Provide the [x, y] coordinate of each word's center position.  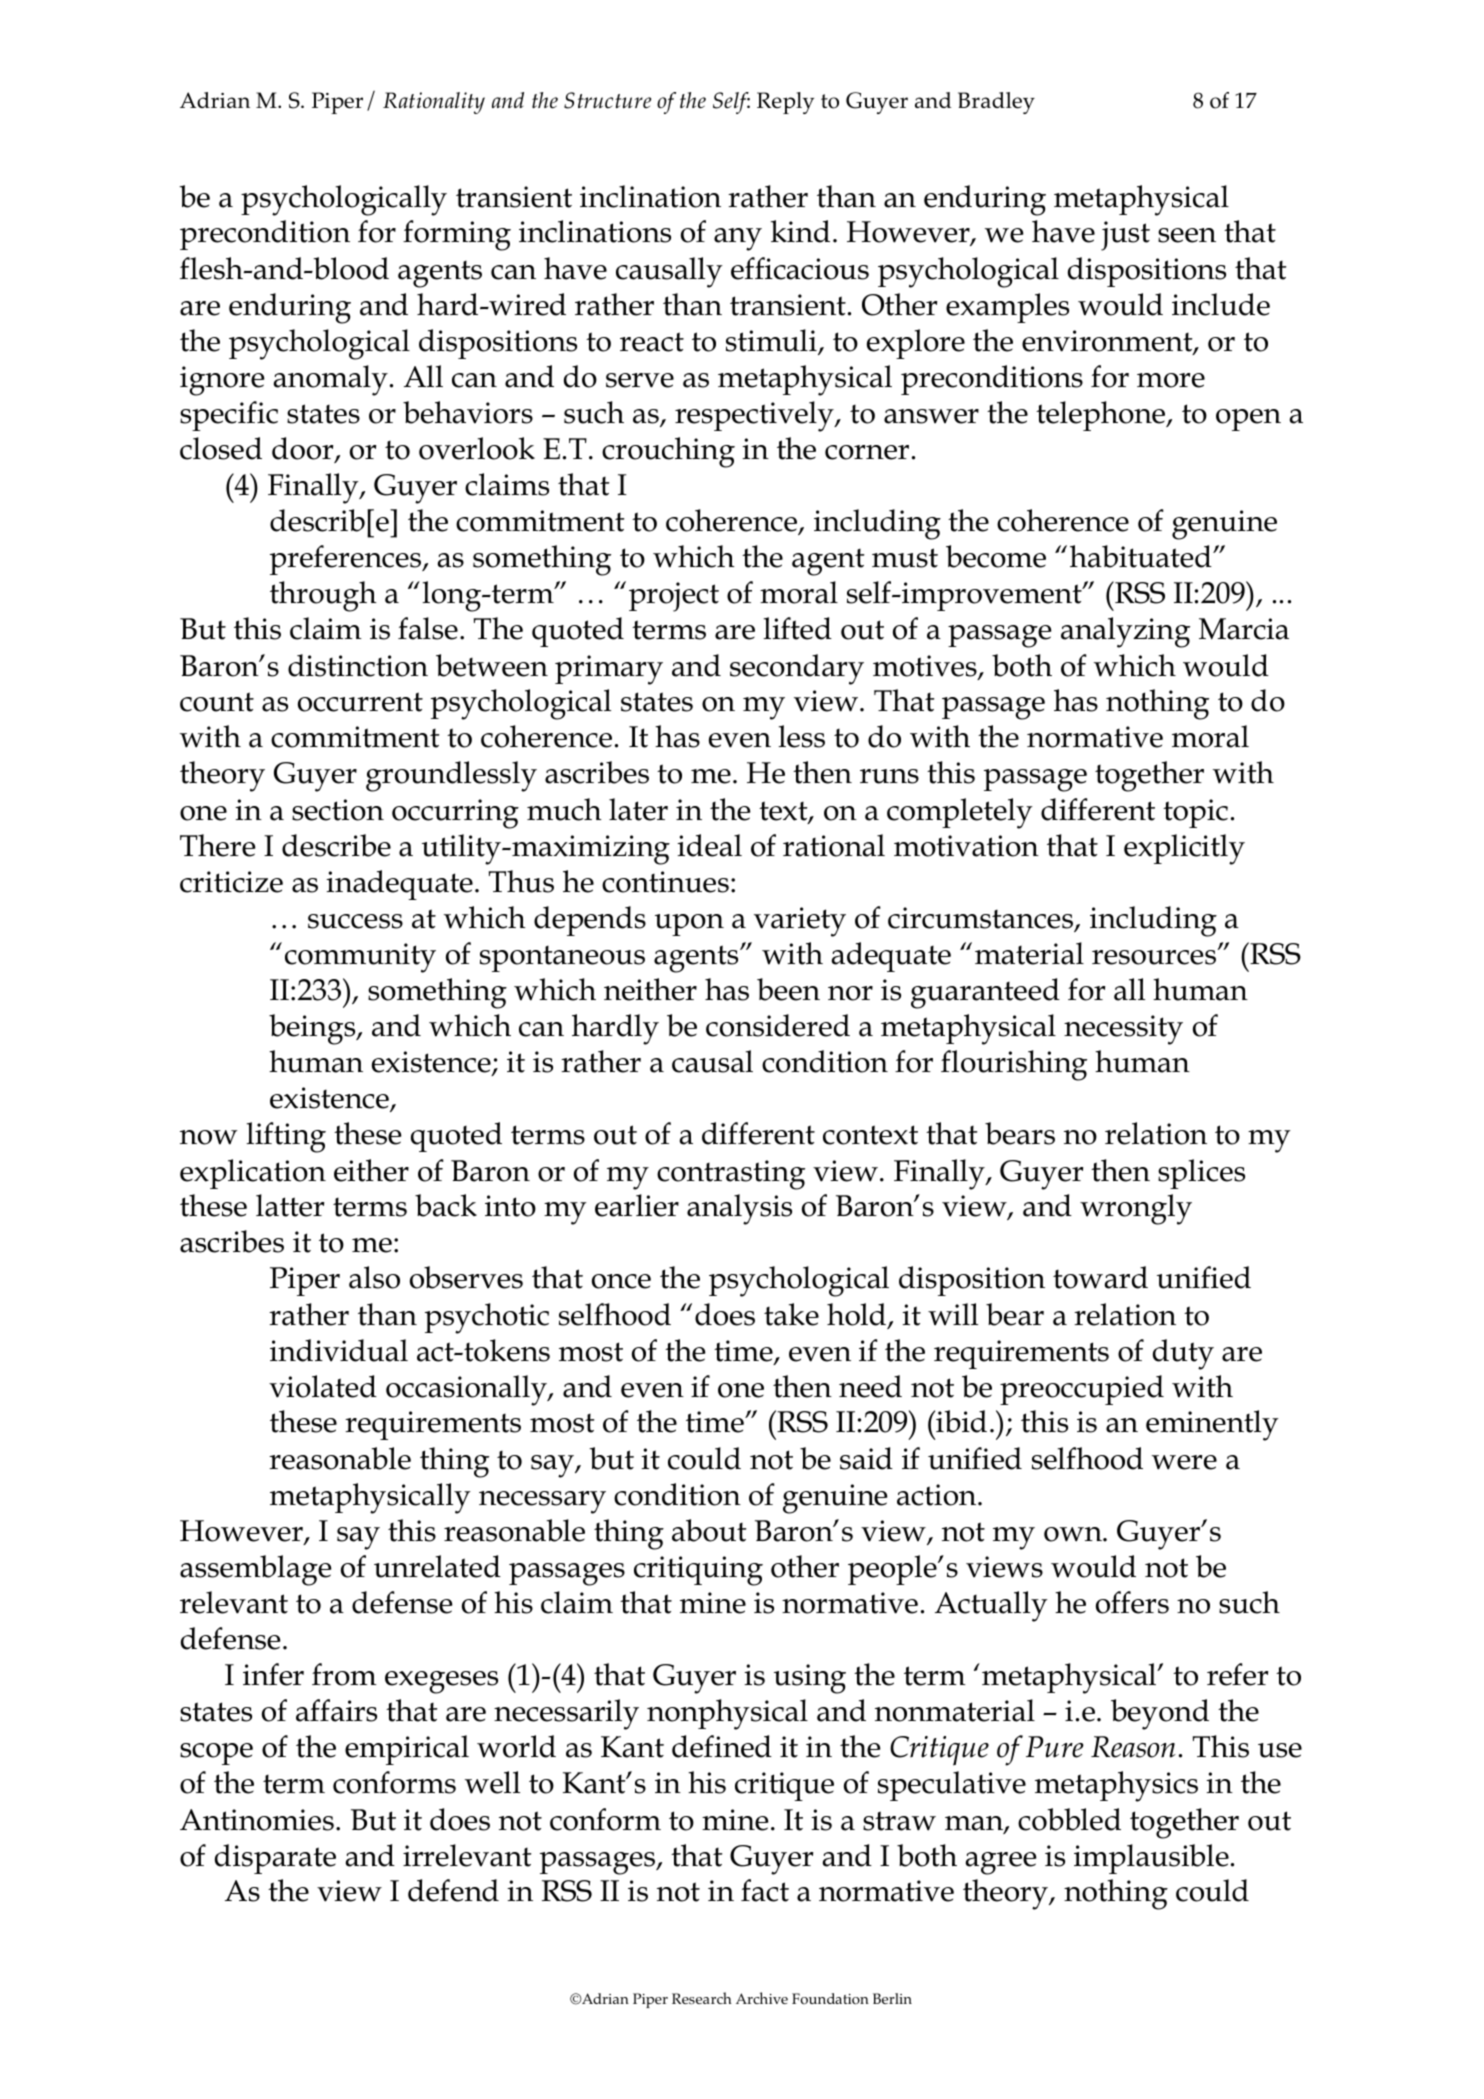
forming [457, 235]
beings [313, 1029]
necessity [1123, 1030]
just [1125, 236]
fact [765, 1890]
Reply [785, 103]
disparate [275, 1859]
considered [778, 1025]
